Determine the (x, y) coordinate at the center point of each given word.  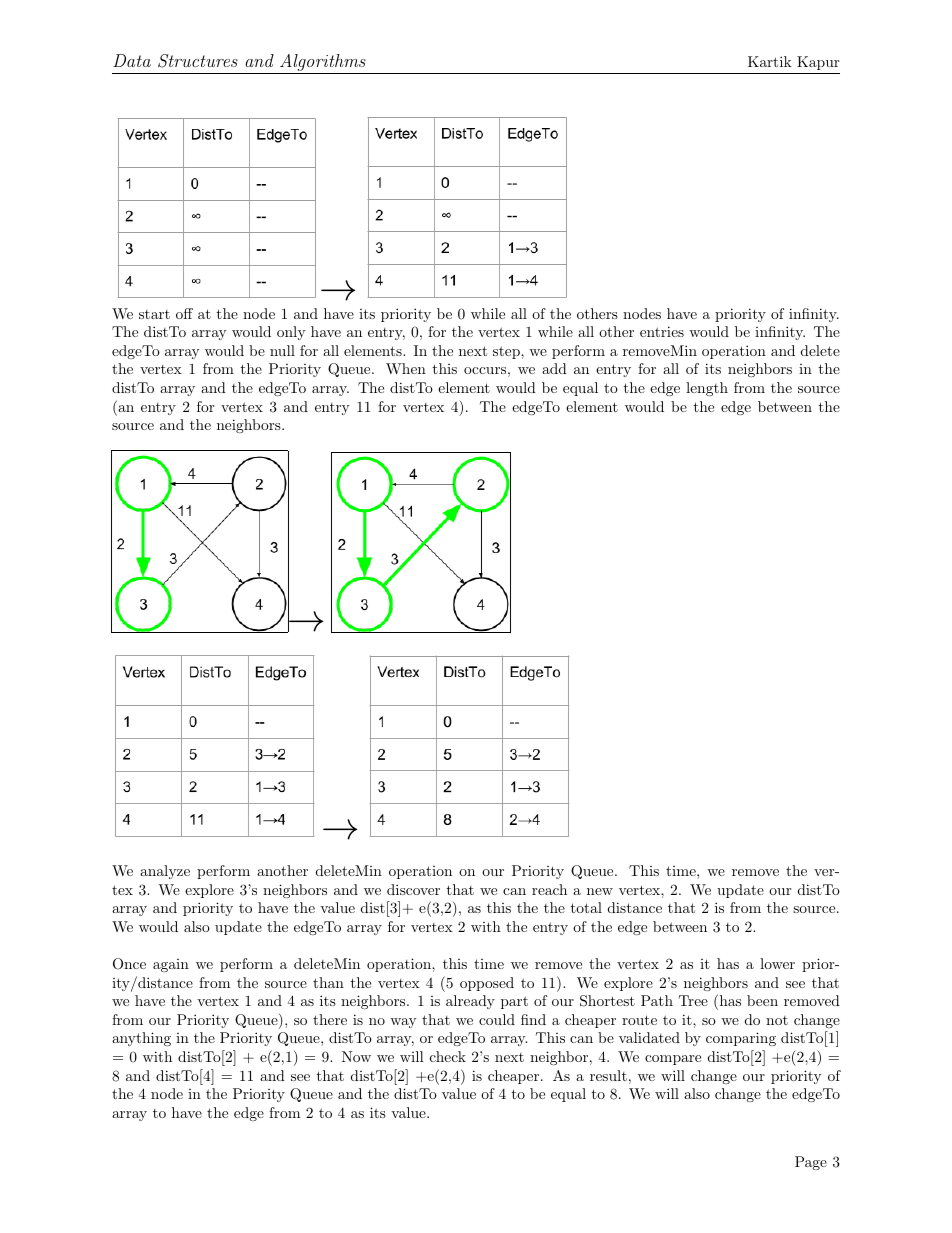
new (600, 891)
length (707, 389)
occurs (485, 370)
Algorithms (323, 64)
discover (413, 889)
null (282, 350)
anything (141, 1039)
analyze (165, 872)
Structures (198, 61)
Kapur (818, 63)
